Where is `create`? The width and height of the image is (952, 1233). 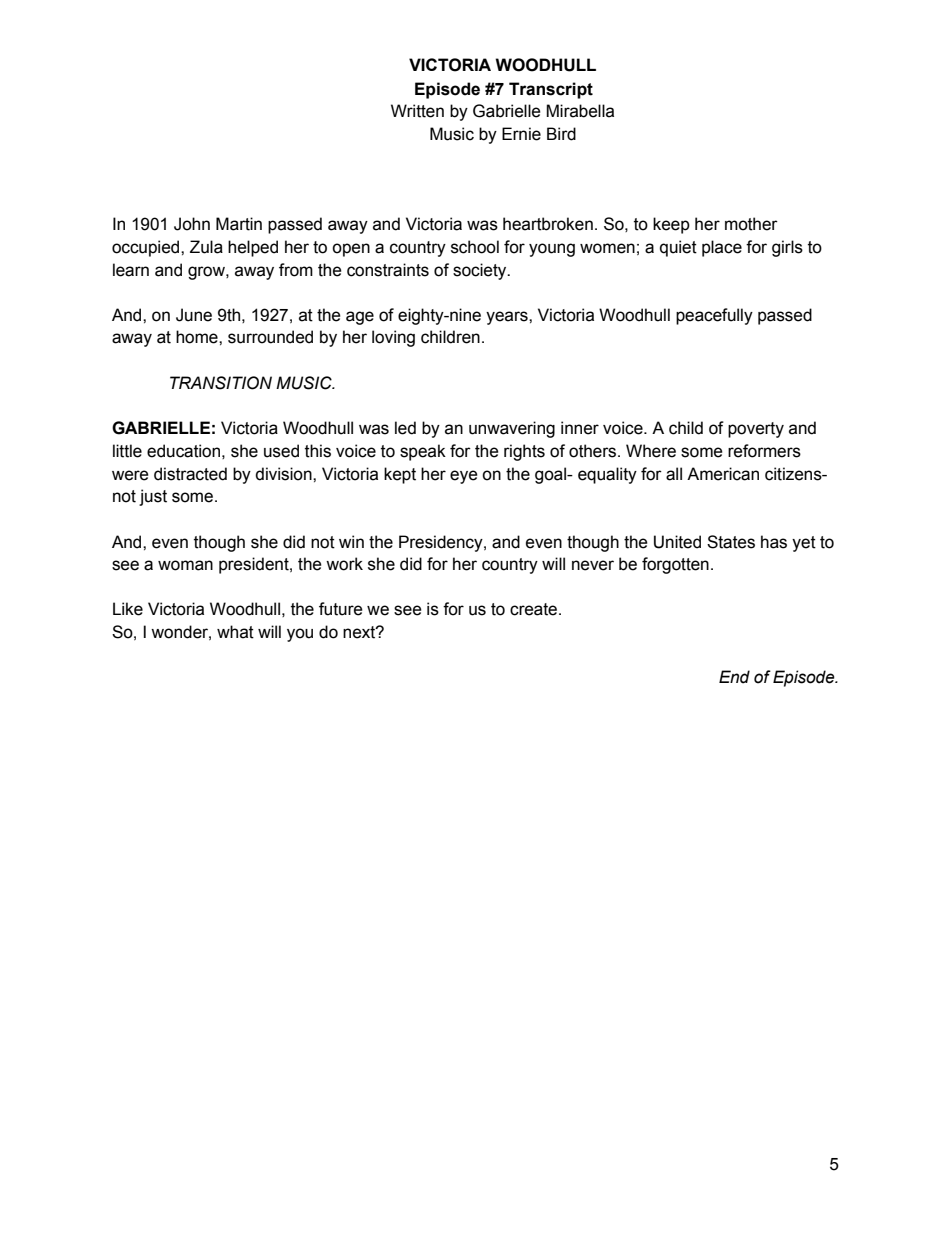 create is located at coordinates (535, 609).
